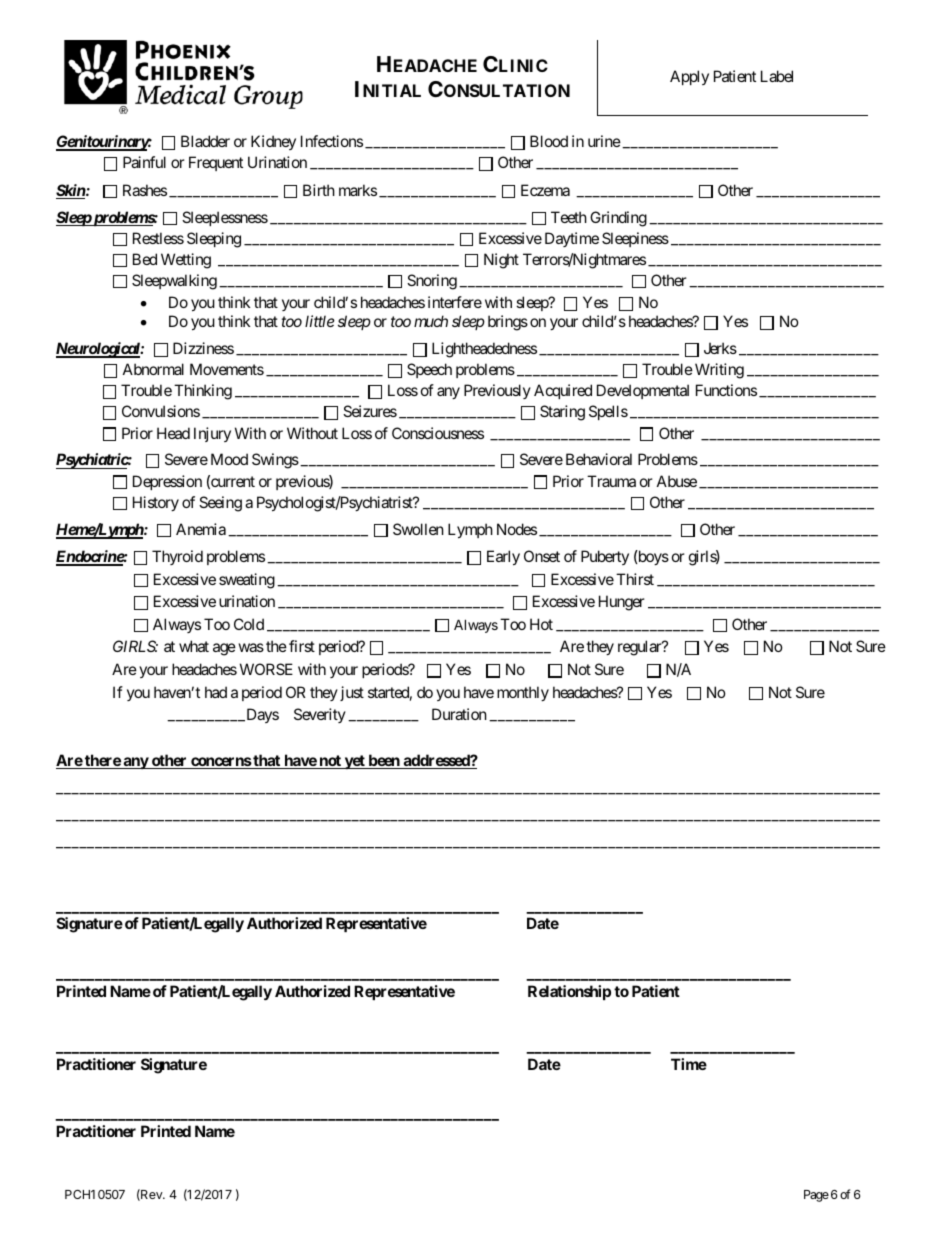 The image size is (952, 1233). I want to click on Thyroid, so click(177, 557).
